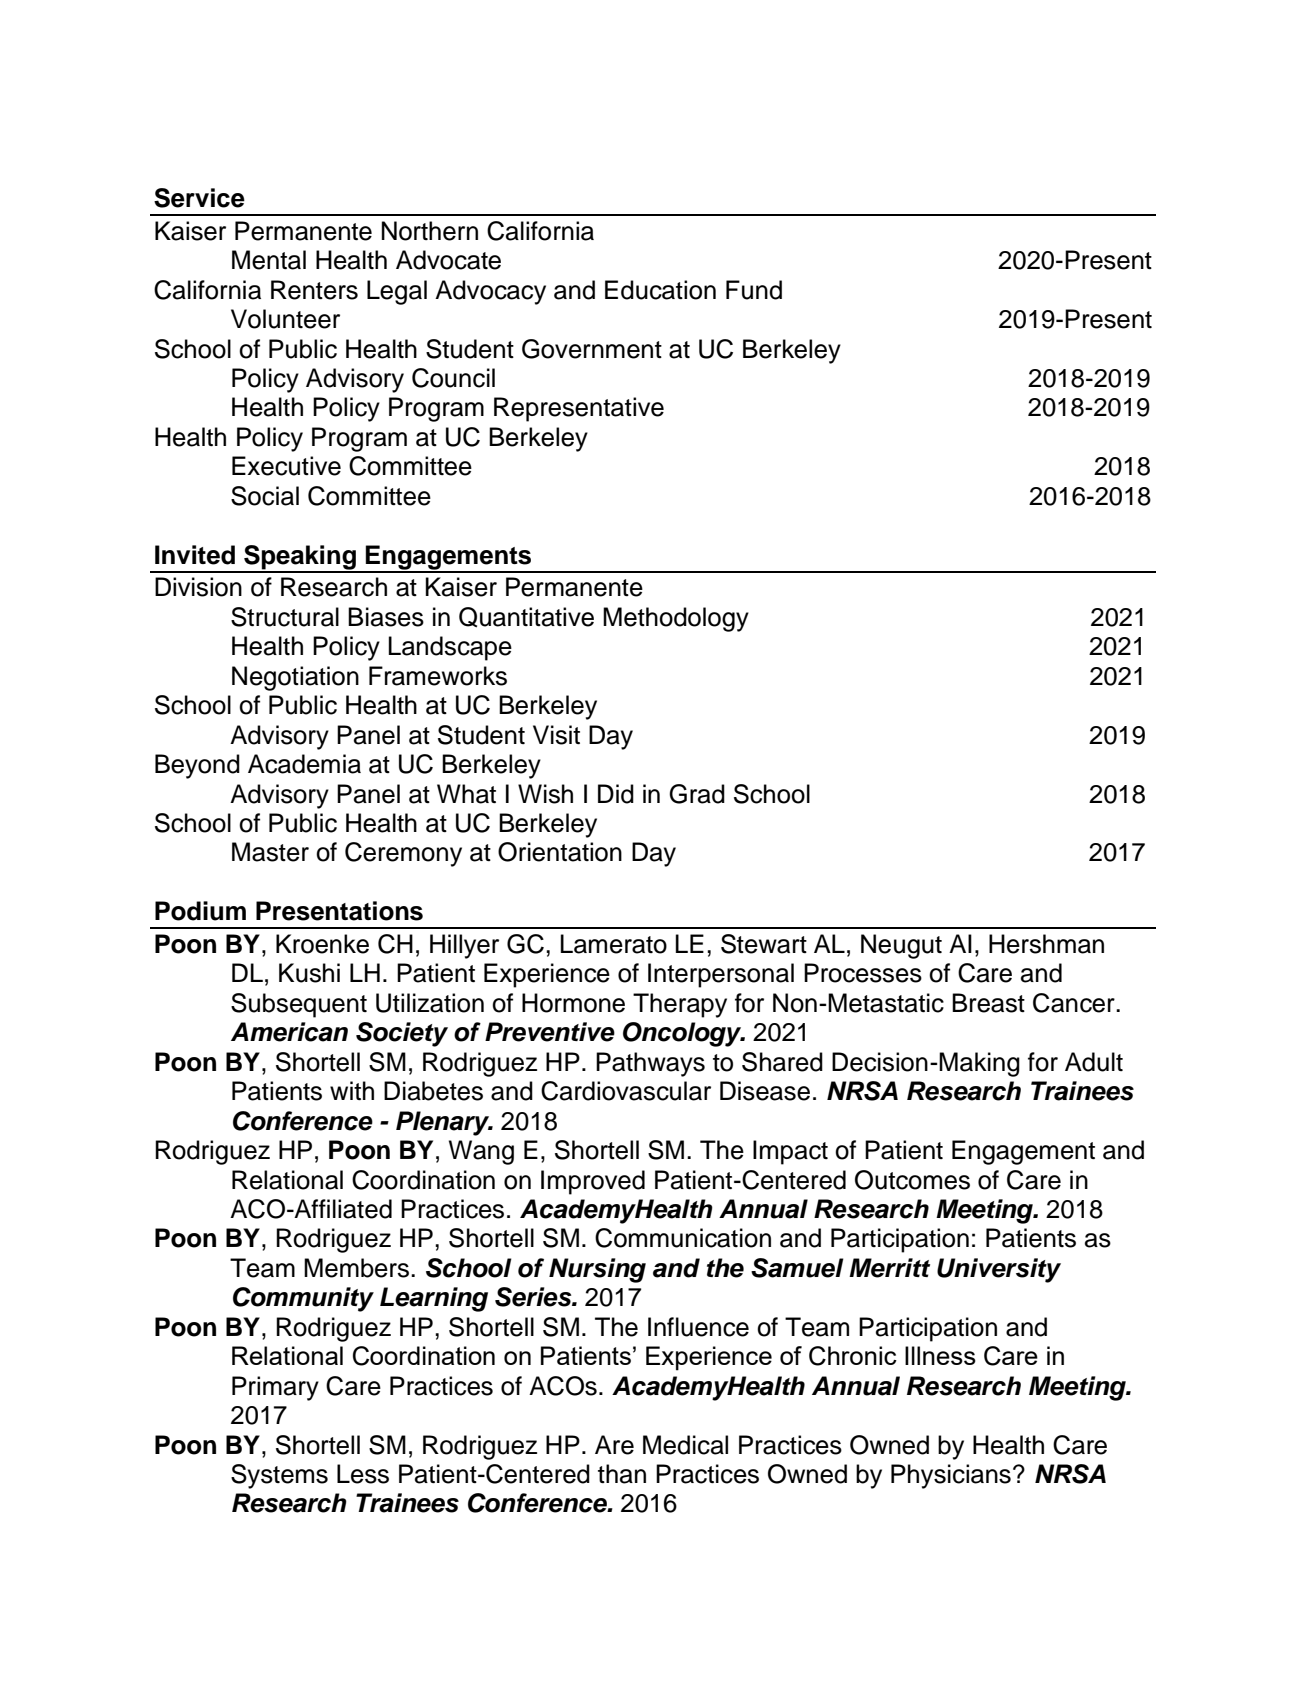 The width and height of the screenshot is (1306, 1690). Describe the element at coordinates (285, 617) in the screenshot. I see `Structural` at that location.
